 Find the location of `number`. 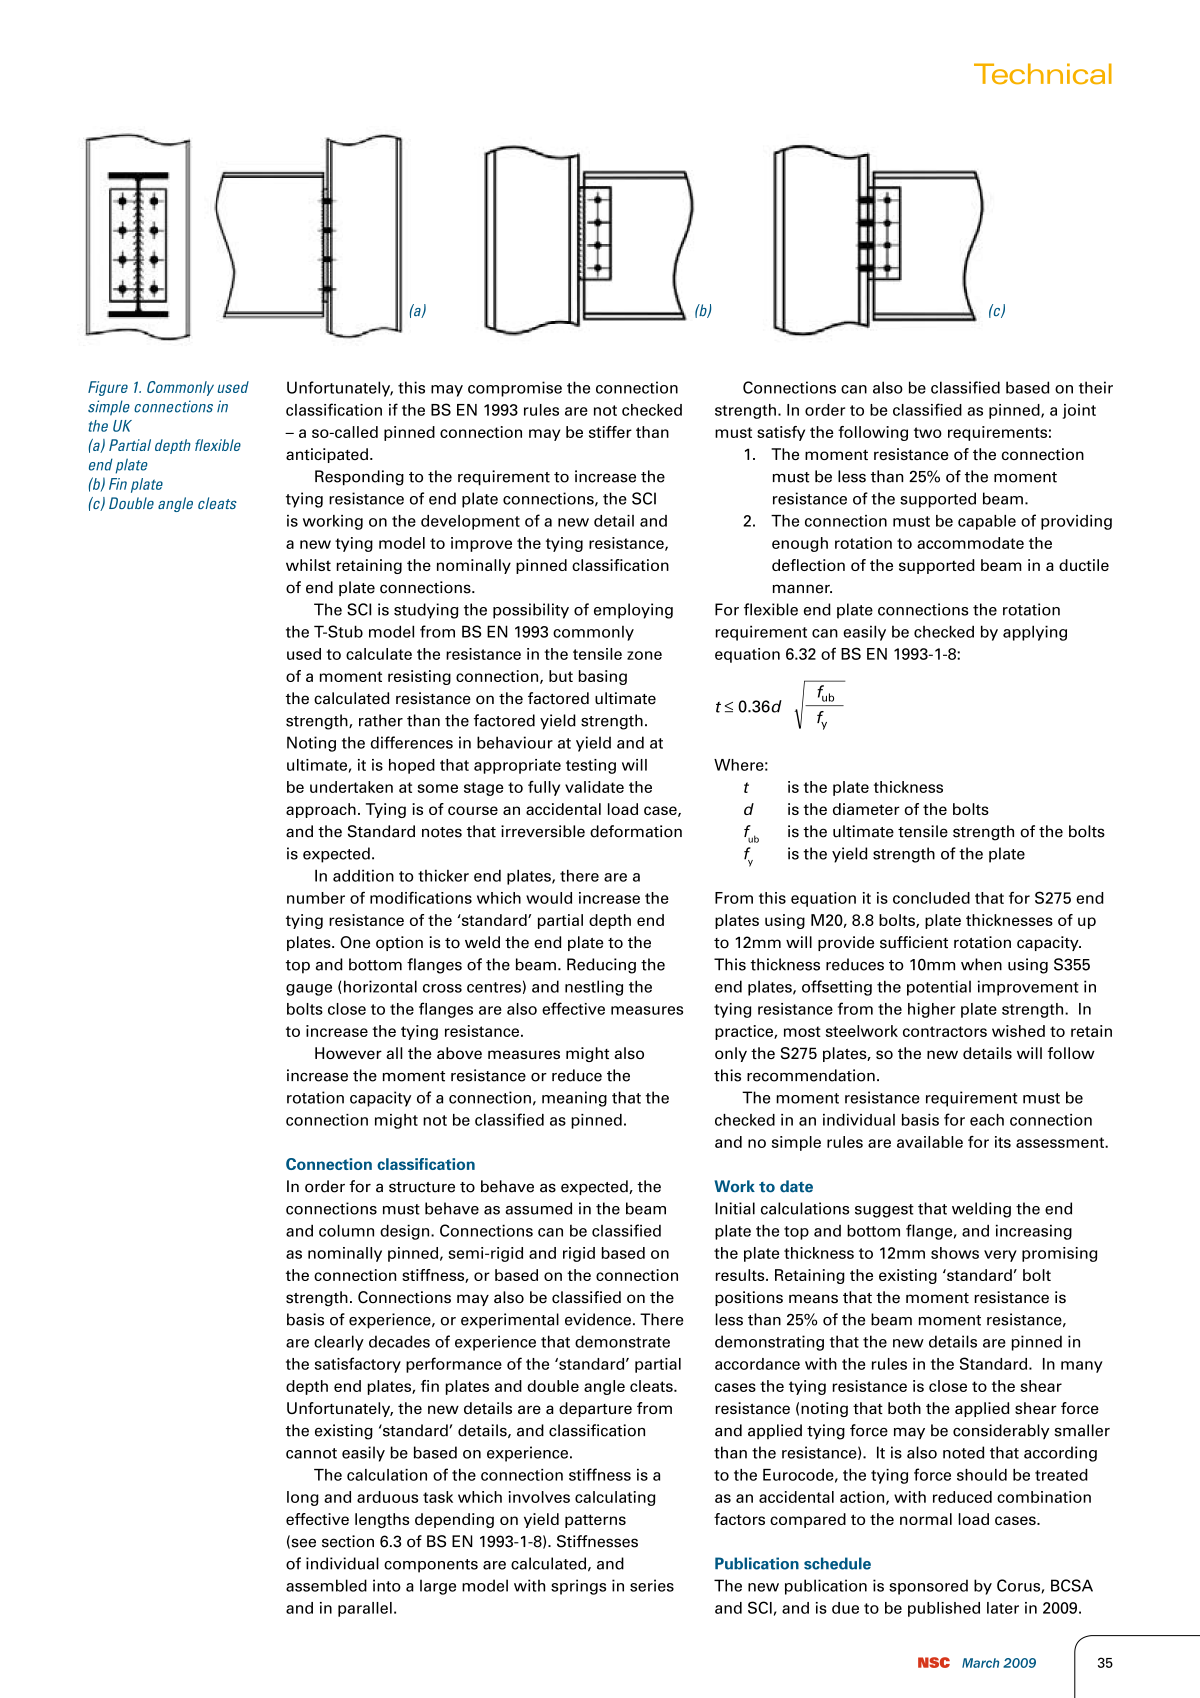

number is located at coordinates (316, 898).
